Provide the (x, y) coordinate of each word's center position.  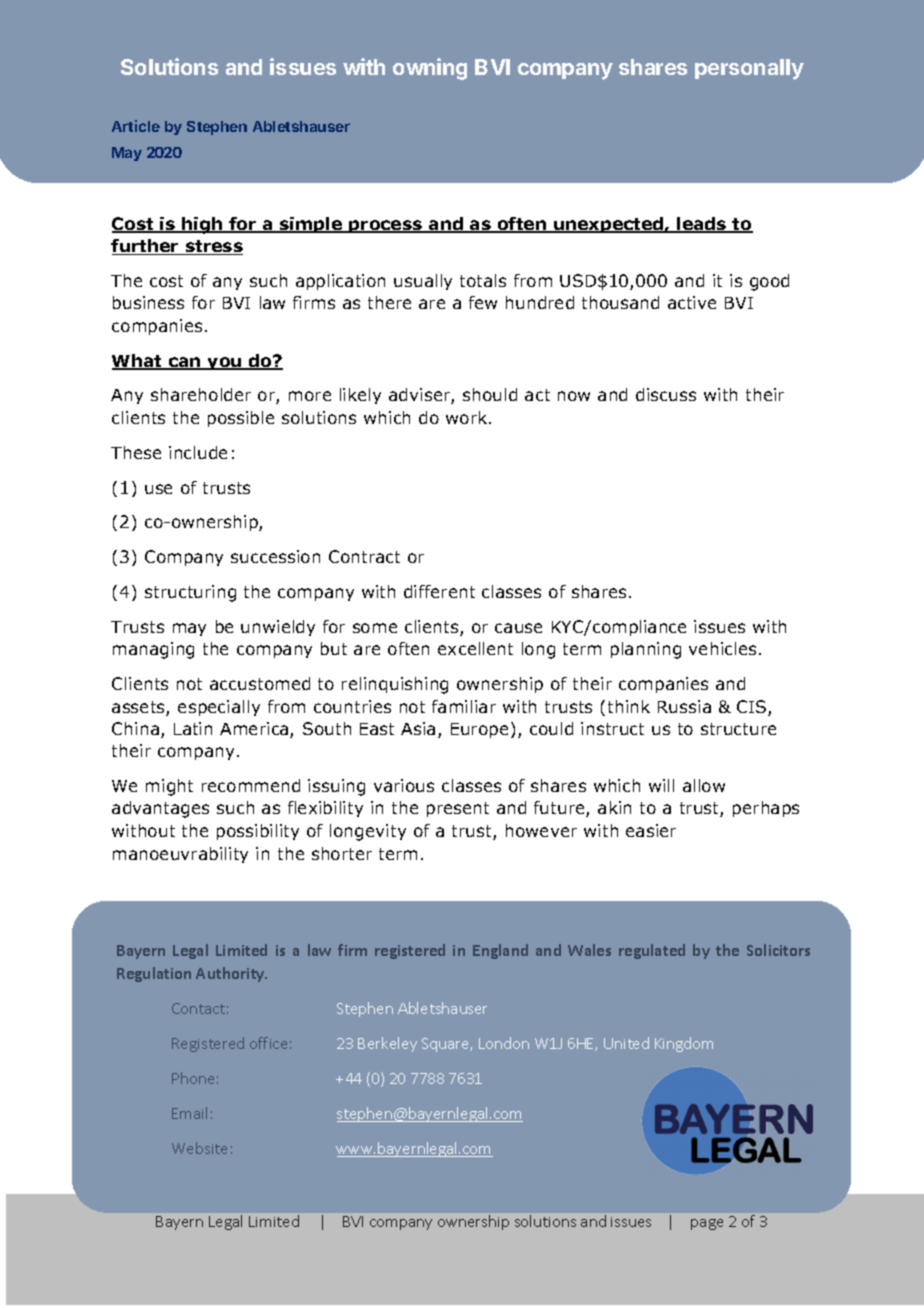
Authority (231, 974)
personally (749, 69)
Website (199, 1148)
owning (430, 69)
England (500, 951)
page (707, 1224)
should (490, 394)
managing (153, 650)
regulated (652, 951)
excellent (475, 648)
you (225, 363)
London (504, 1043)
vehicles (722, 648)
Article (136, 126)
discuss (666, 394)
